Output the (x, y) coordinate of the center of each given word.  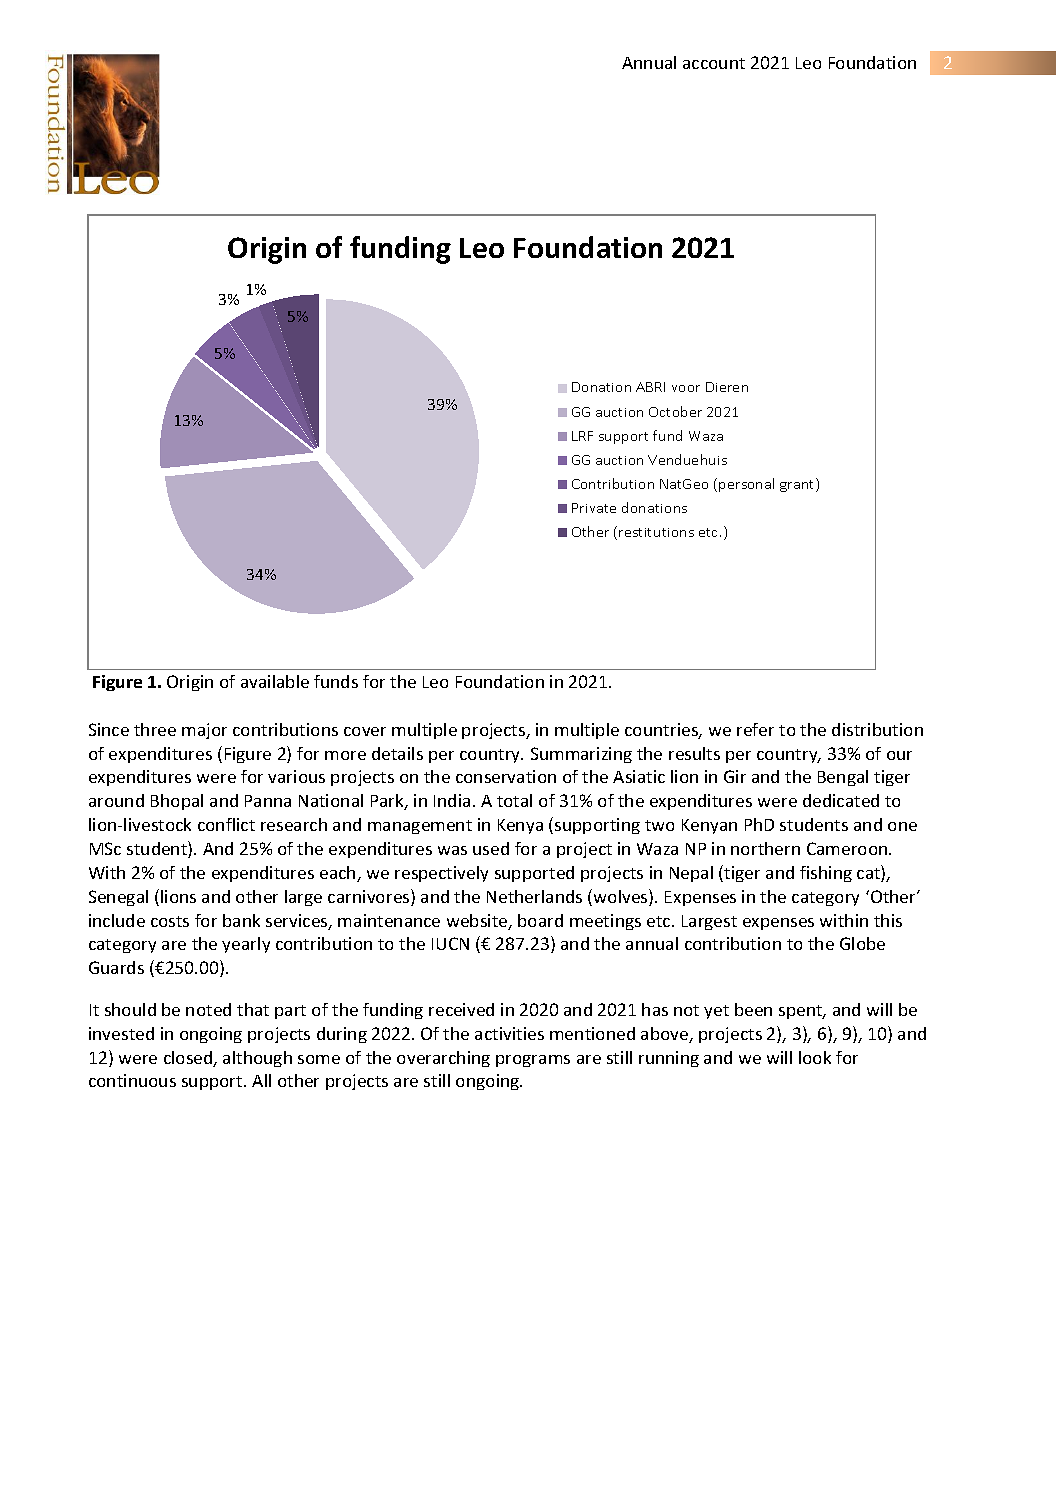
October (675, 411)
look (815, 1057)
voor (686, 388)
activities (509, 1033)
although (257, 1059)
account (714, 63)
